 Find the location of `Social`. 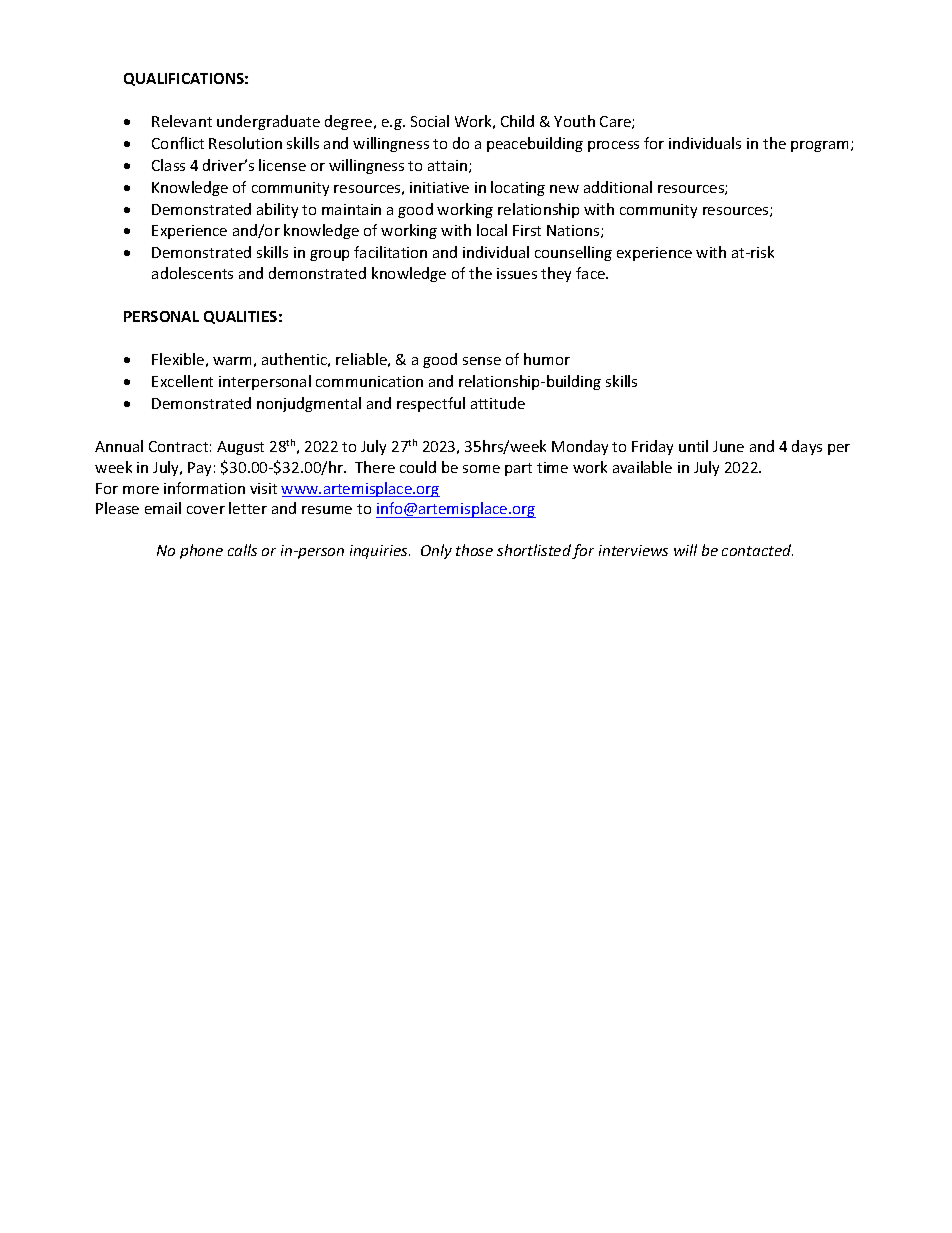

Social is located at coordinates (430, 121).
